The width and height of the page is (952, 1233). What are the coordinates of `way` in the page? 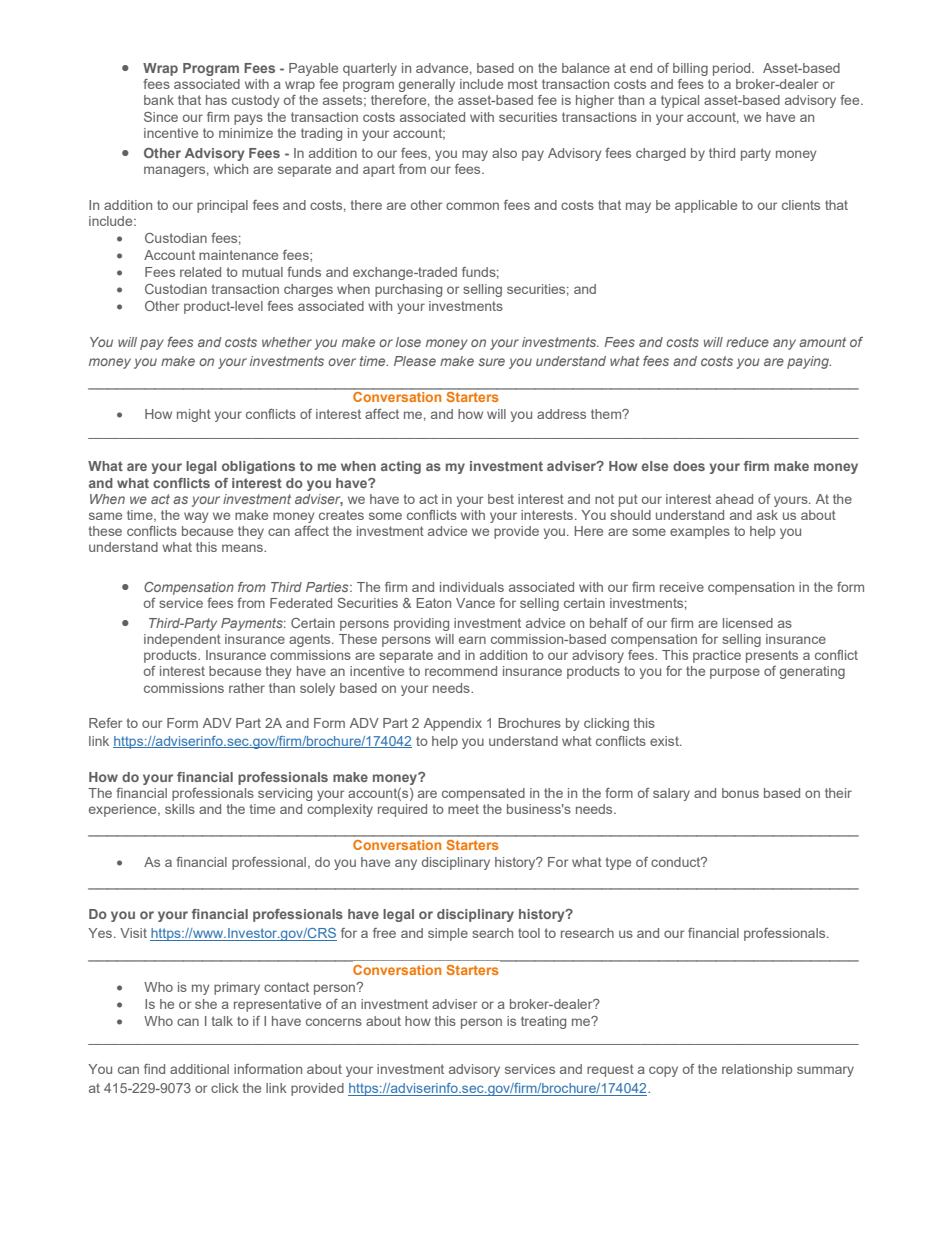 It's located at (196, 517).
